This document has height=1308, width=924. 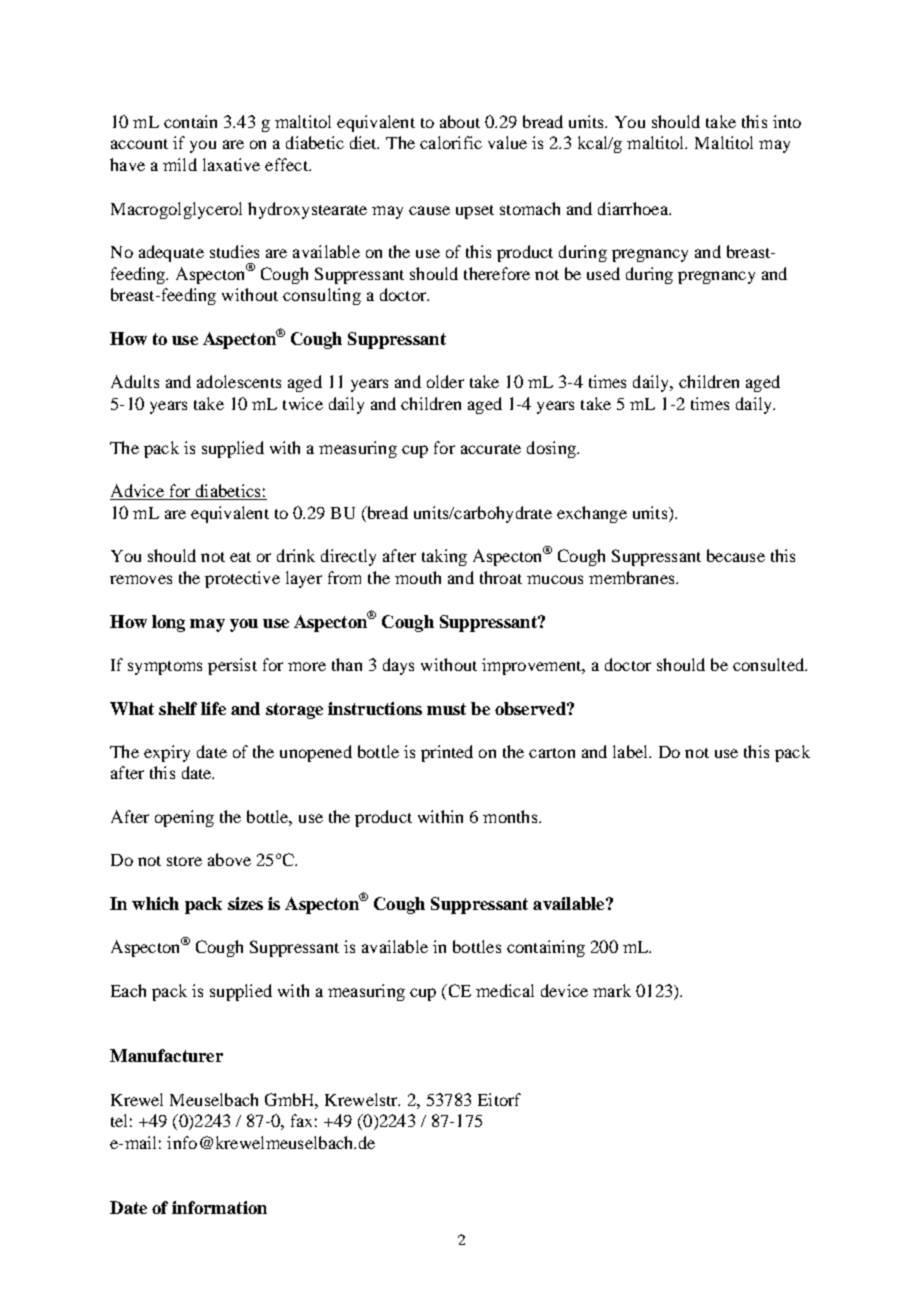 What do you see at coordinates (138, 492) in the document?
I see `Advice` at bounding box center [138, 492].
